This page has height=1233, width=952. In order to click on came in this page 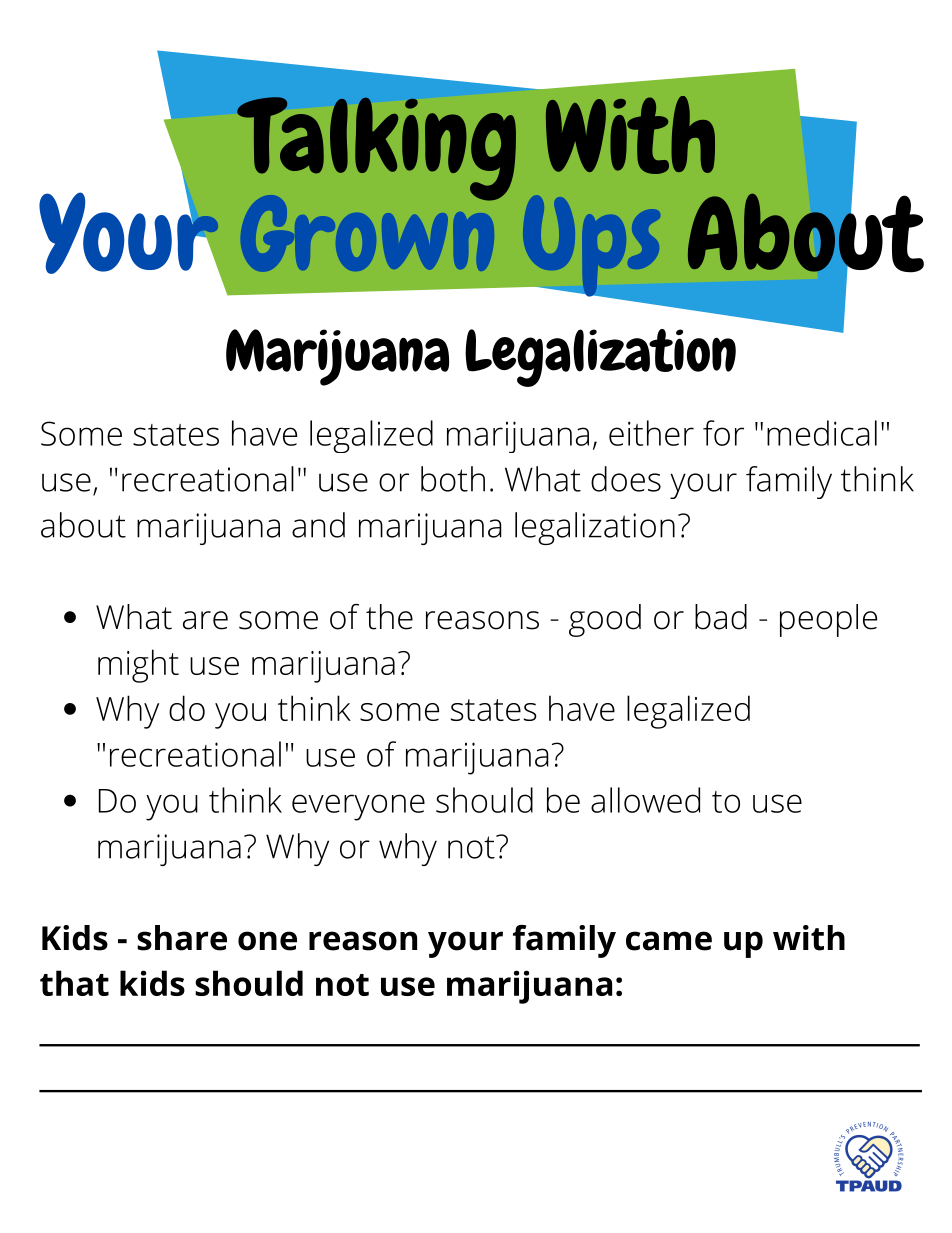, I will do `click(669, 941)`.
